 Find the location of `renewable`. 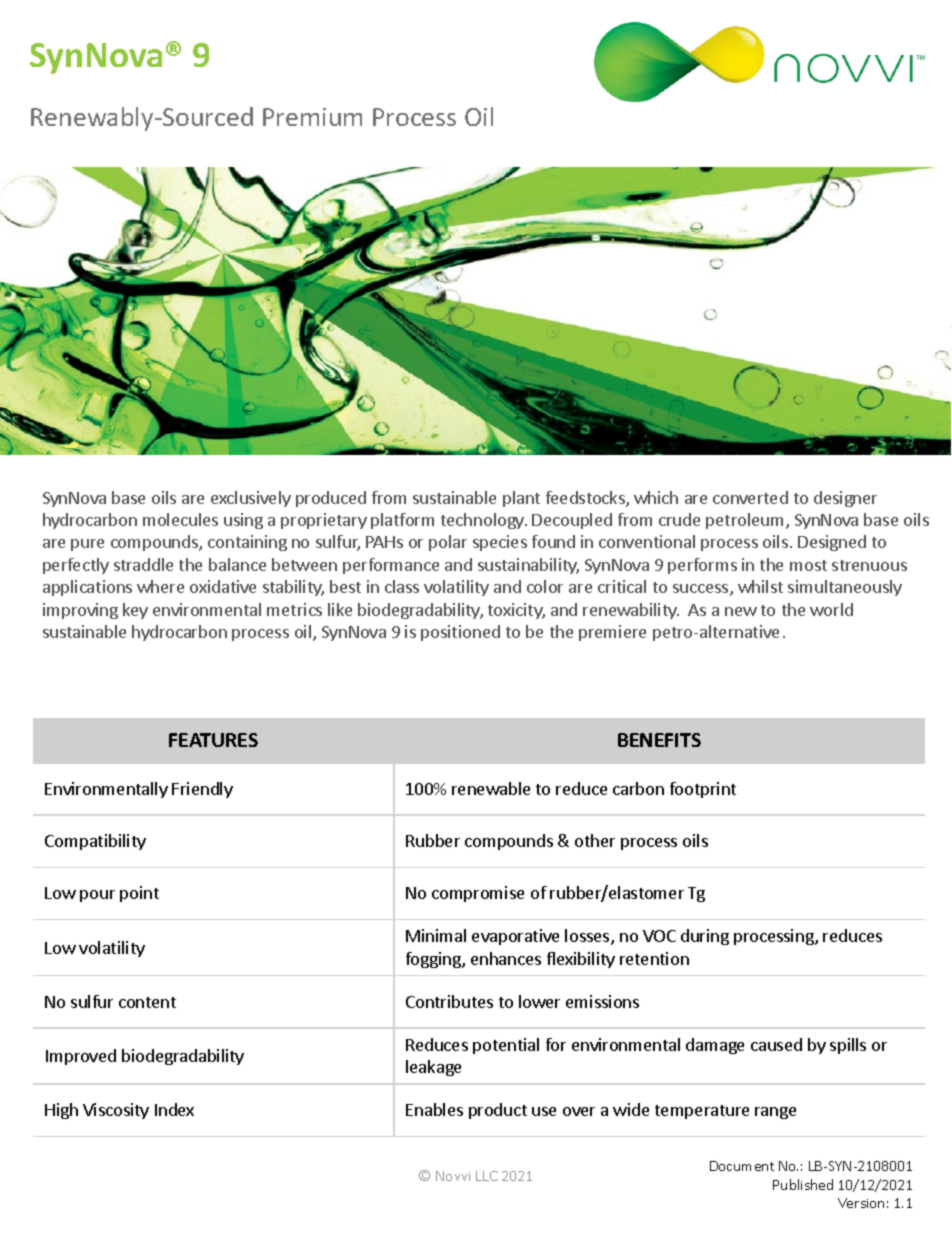

renewable is located at coordinates (491, 788).
